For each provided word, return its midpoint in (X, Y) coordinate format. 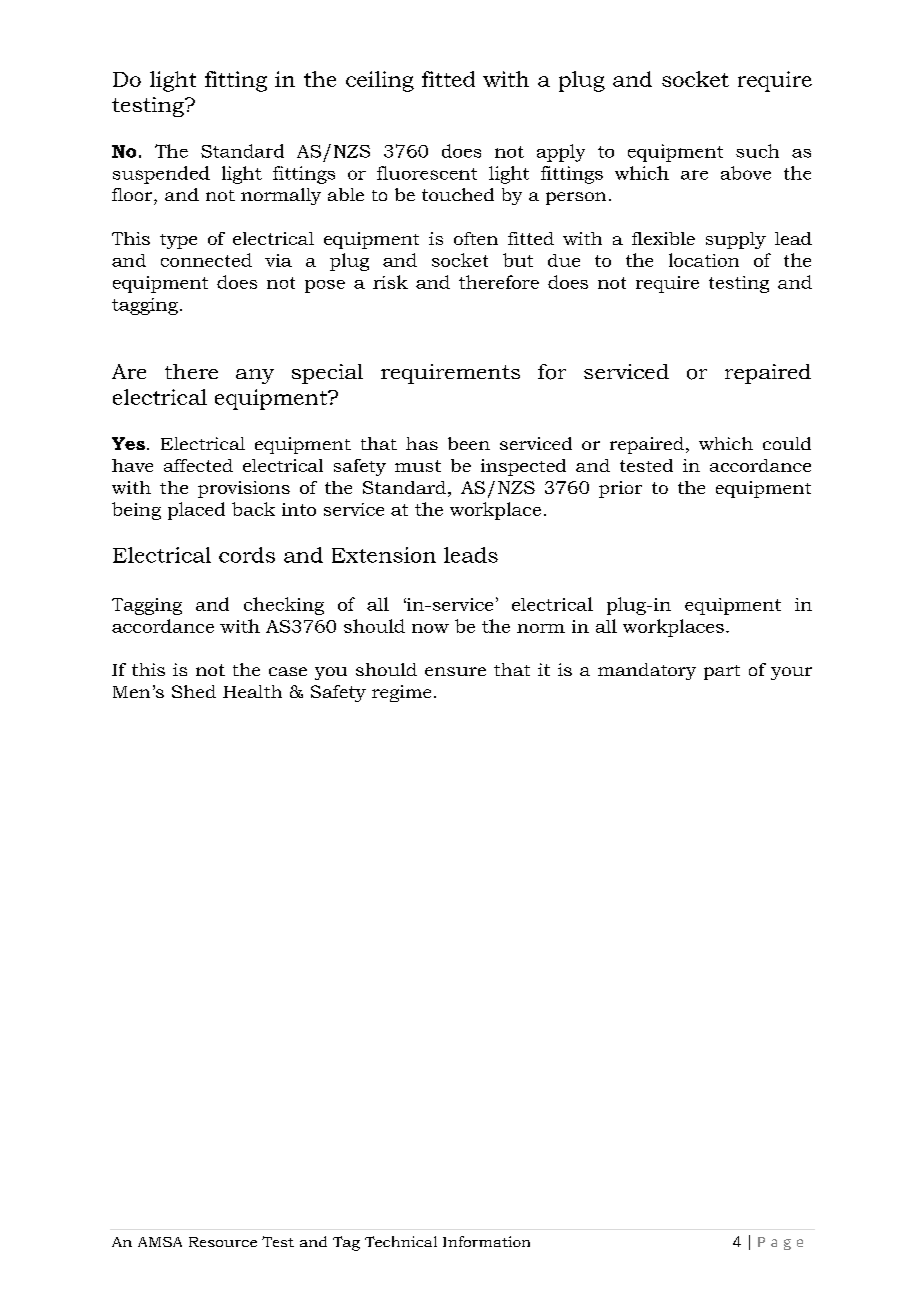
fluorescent (427, 173)
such (757, 151)
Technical (401, 1241)
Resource (223, 1242)
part (722, 672)
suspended (161, 175)
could (787, 443)
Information (486, 1241)
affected (198, 465)
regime (401, 693)
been (469, 443)
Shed (194, 691)
